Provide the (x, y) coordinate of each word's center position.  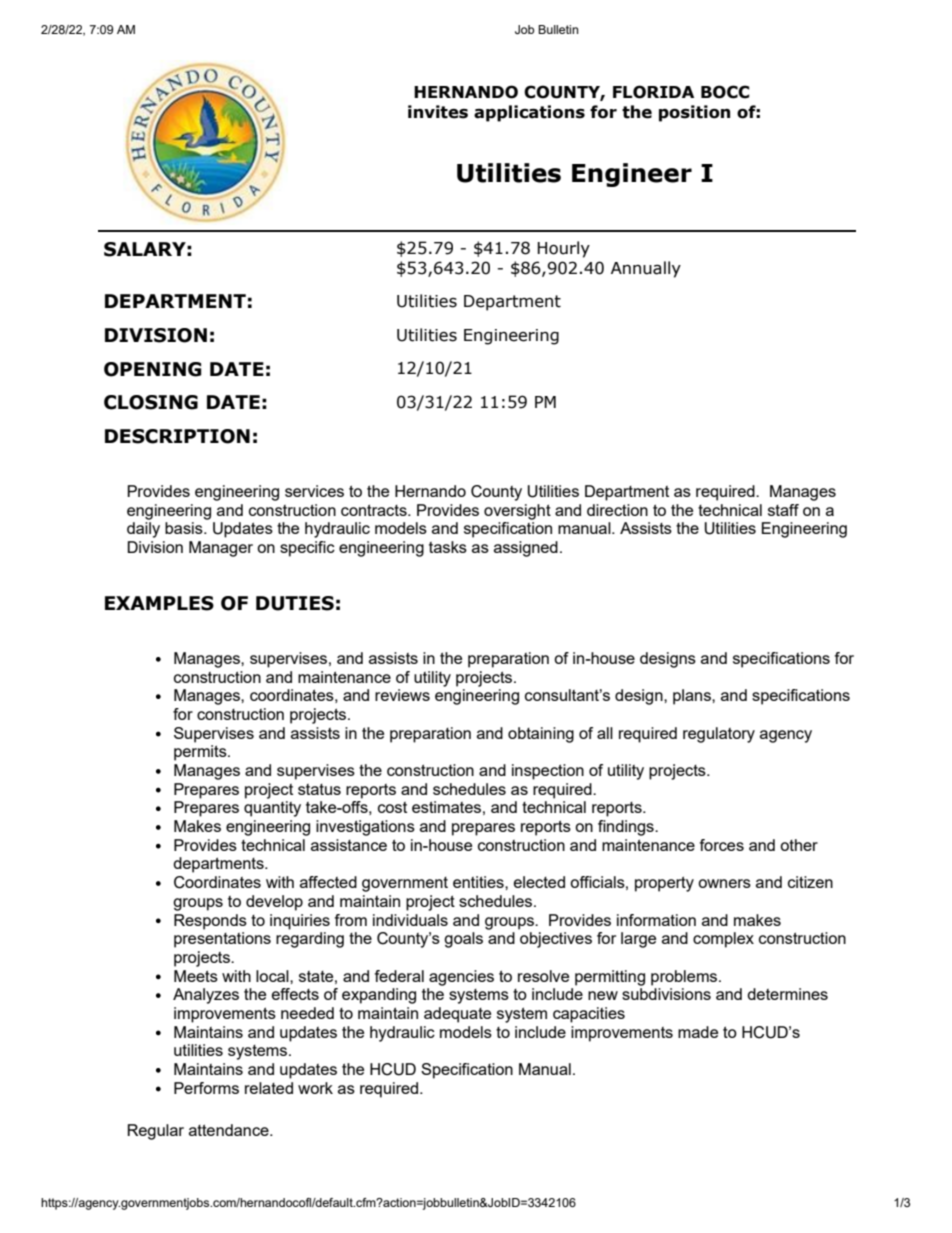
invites (438, 112)
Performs (206, 1088)
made (698, 1032)
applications (529, 113)
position (694, 113)
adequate (457, 1015)
